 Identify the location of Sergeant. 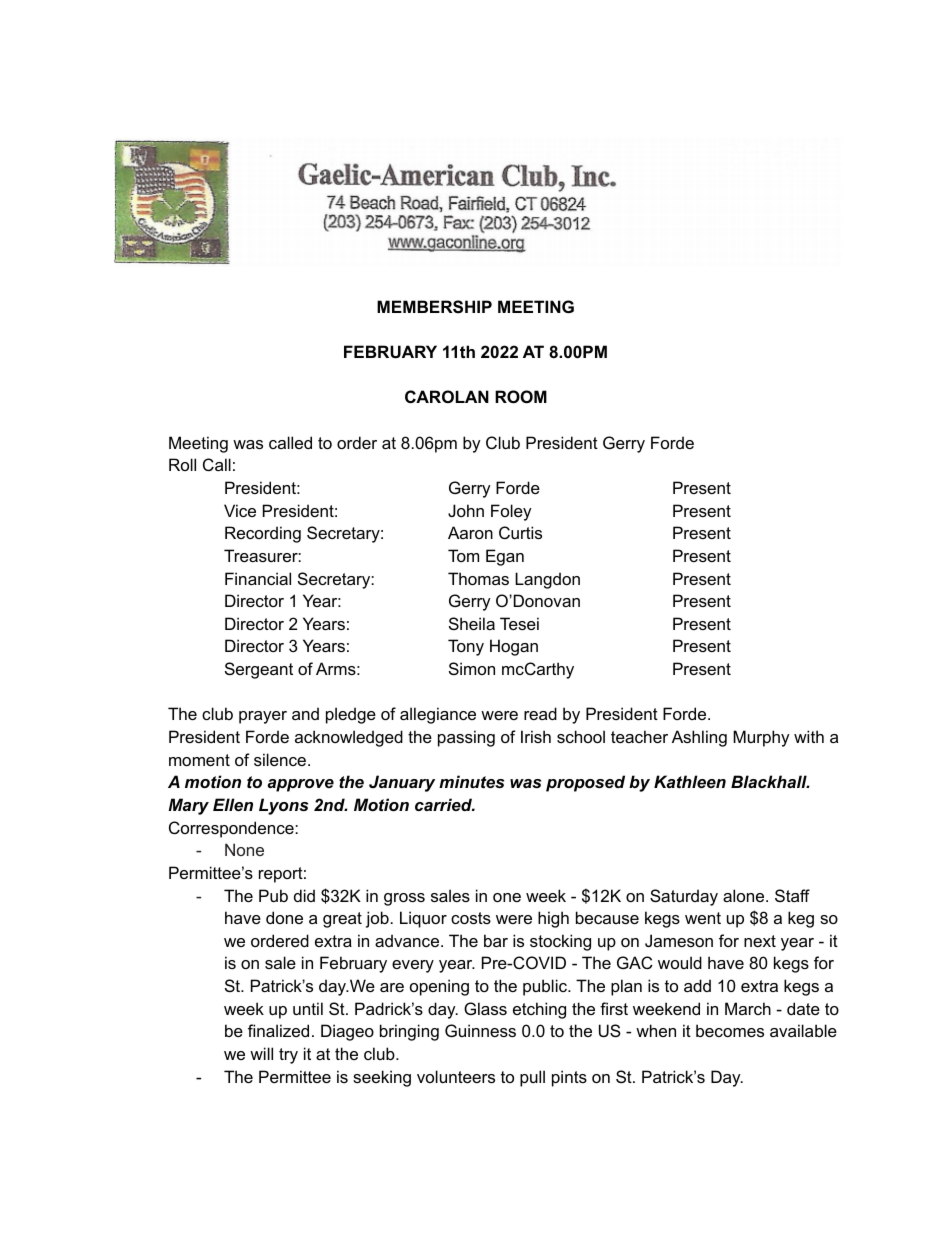
(259, 670).
